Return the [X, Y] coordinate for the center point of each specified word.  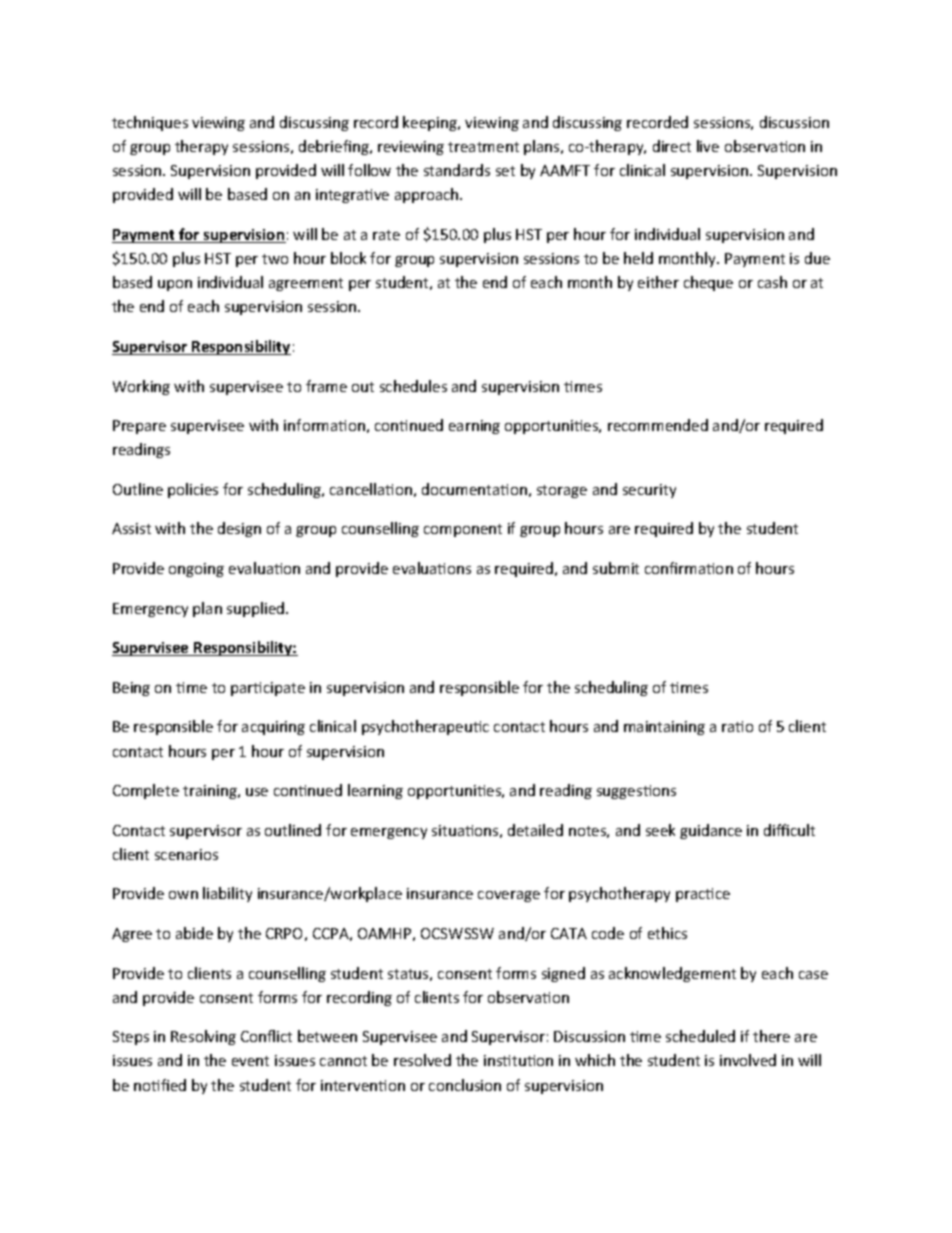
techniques [150, 123]
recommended [658, 425]
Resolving [203, 1037]
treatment [483, 147]
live [708, 146]
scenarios [186, 854]
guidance [711, 831]
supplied [257, 609]
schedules [413, 386]
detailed [535, 830]
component [463, 530]
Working [141, 387]
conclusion [465, 1085]
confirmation [689, 568]
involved [748, 1060]
